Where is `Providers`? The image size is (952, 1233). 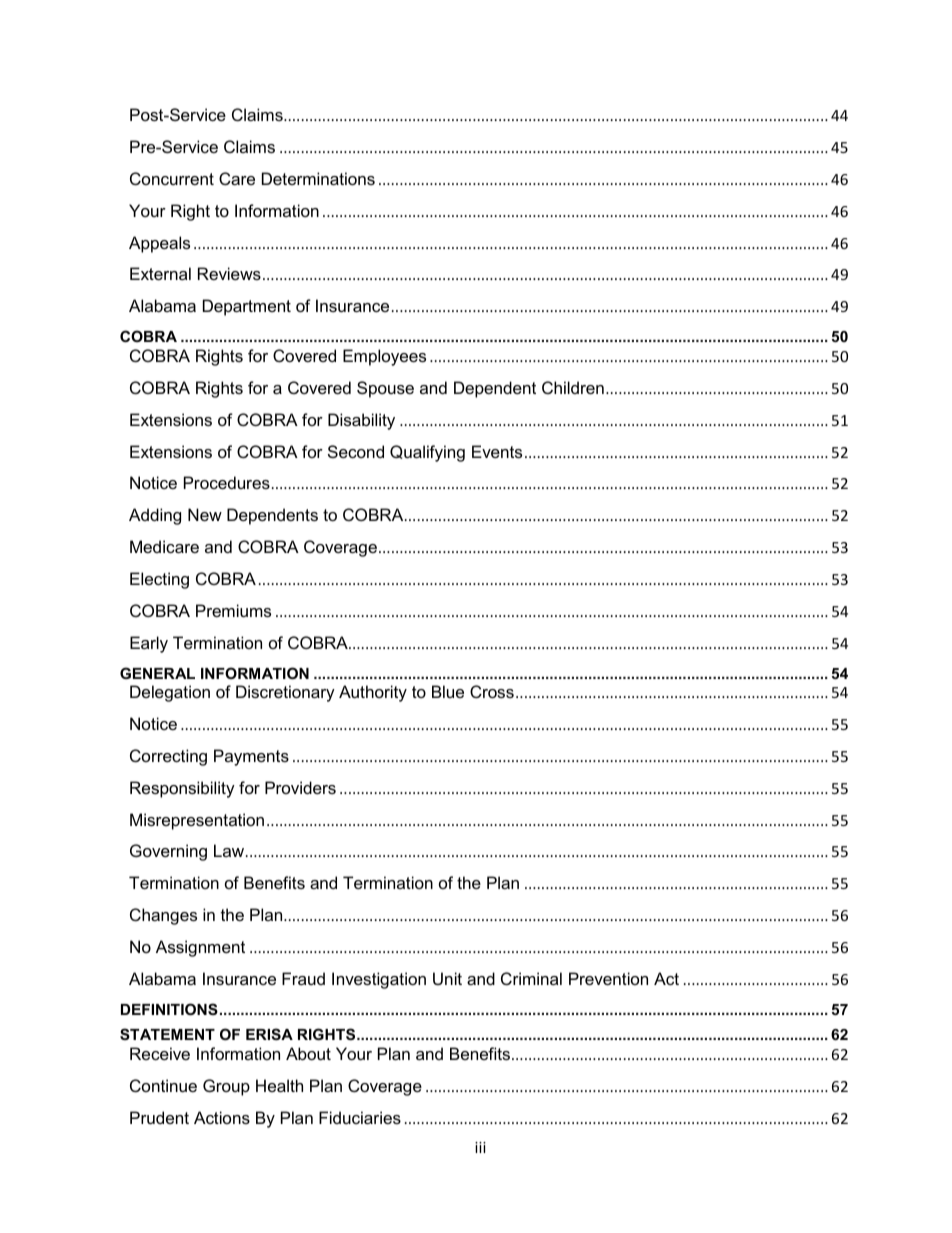 Providers is located at coordinates (300, 787).
